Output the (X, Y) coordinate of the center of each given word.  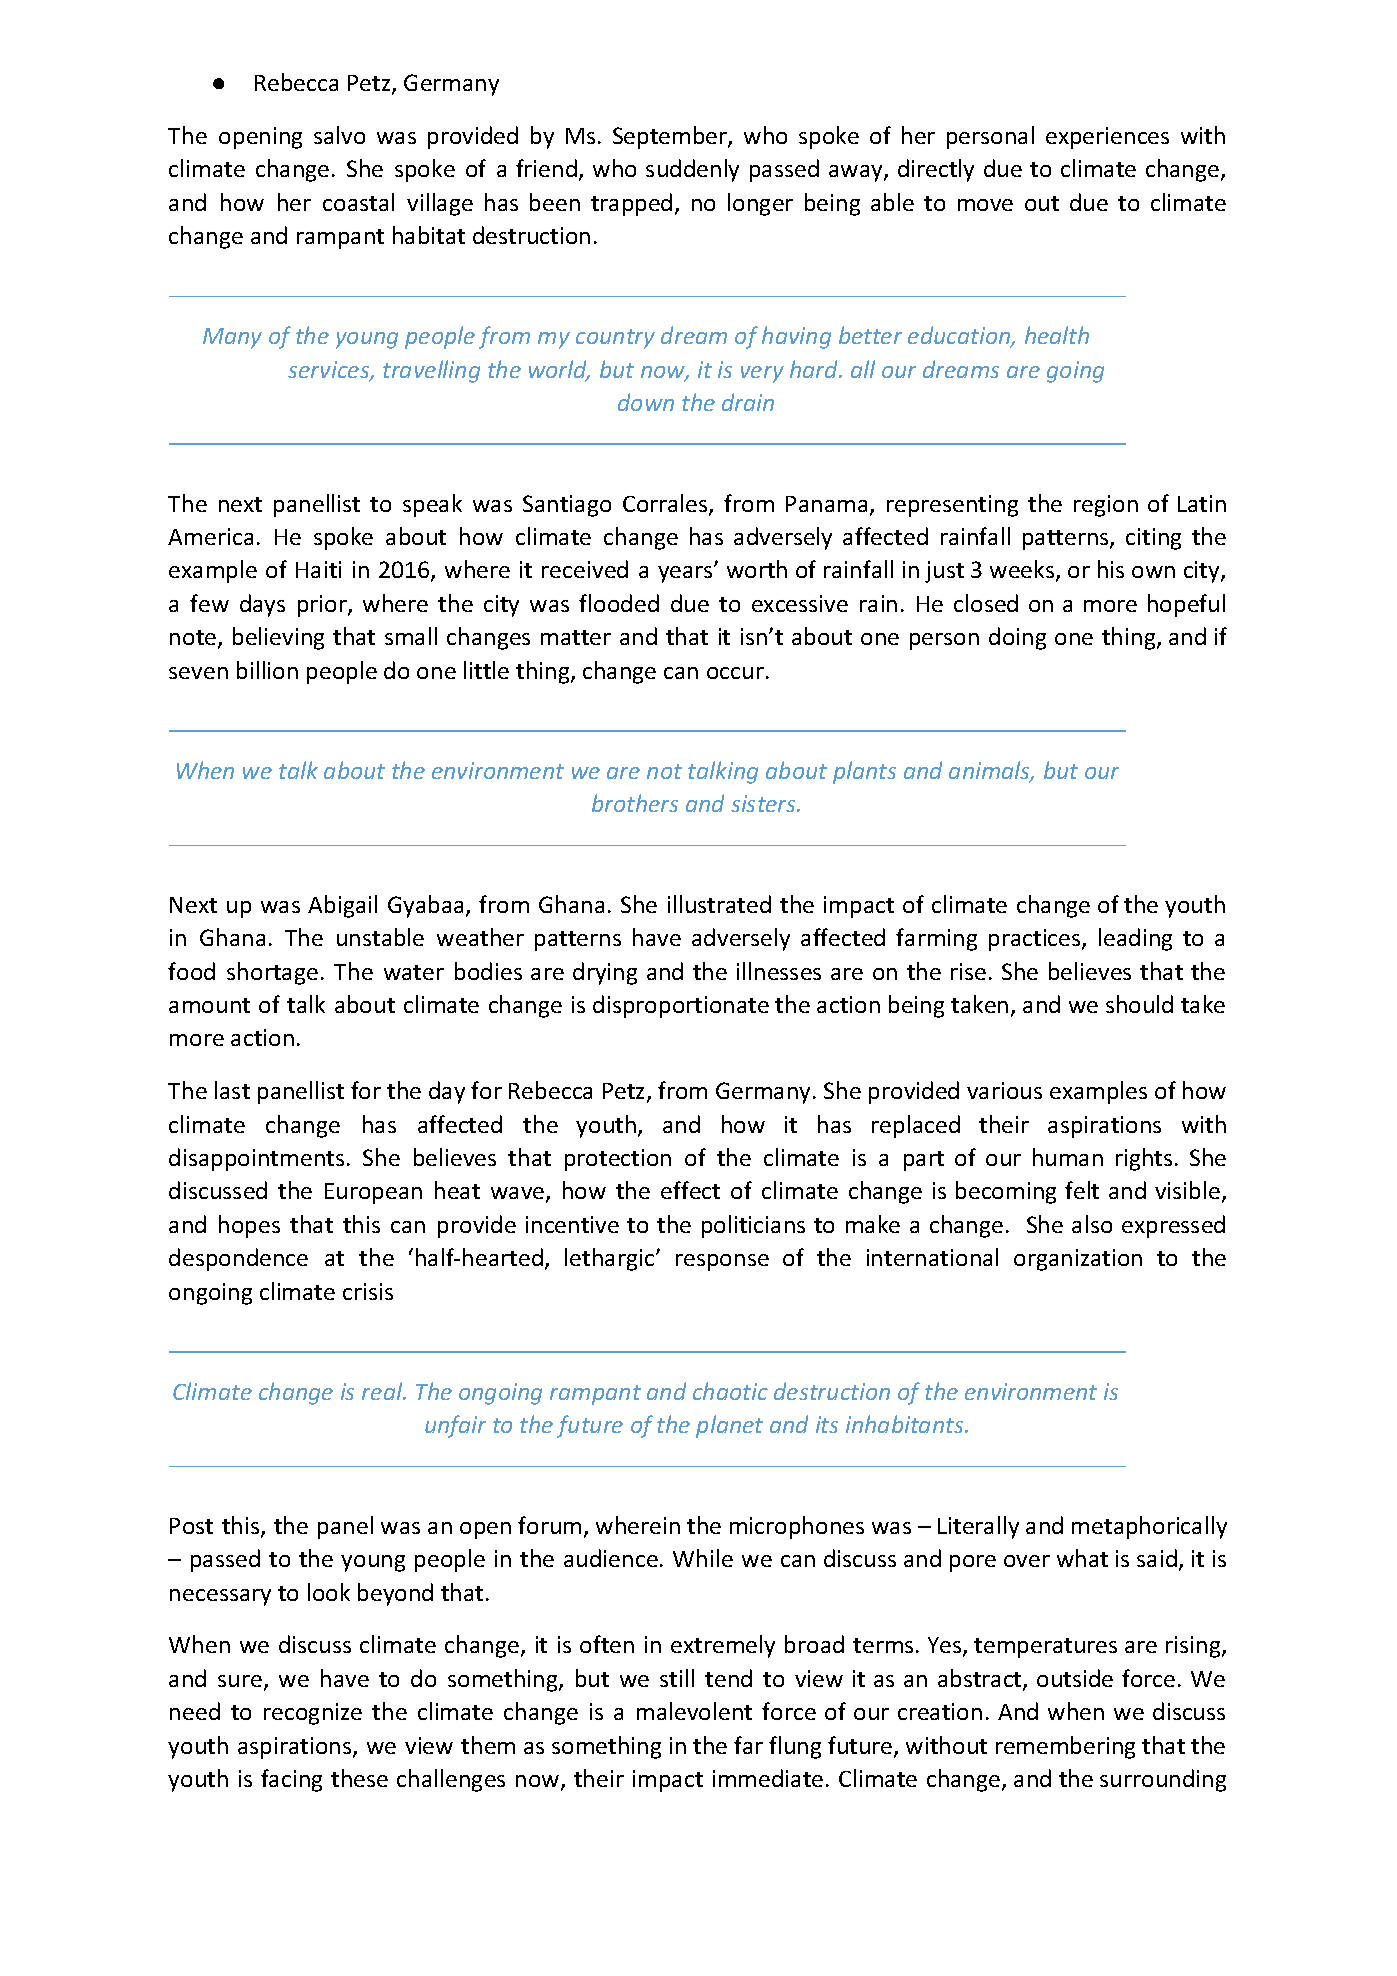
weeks (1023, 571)
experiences (1107, 138)
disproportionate (681, 1006)
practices (1036, 940)
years (686, 574)
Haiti (318, 569)
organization (1078, 1260)
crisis (368, 1291)
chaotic (730, 1391)
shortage (272, 973)
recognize (313, 1714)
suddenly (692, 170)
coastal (358, 202)
